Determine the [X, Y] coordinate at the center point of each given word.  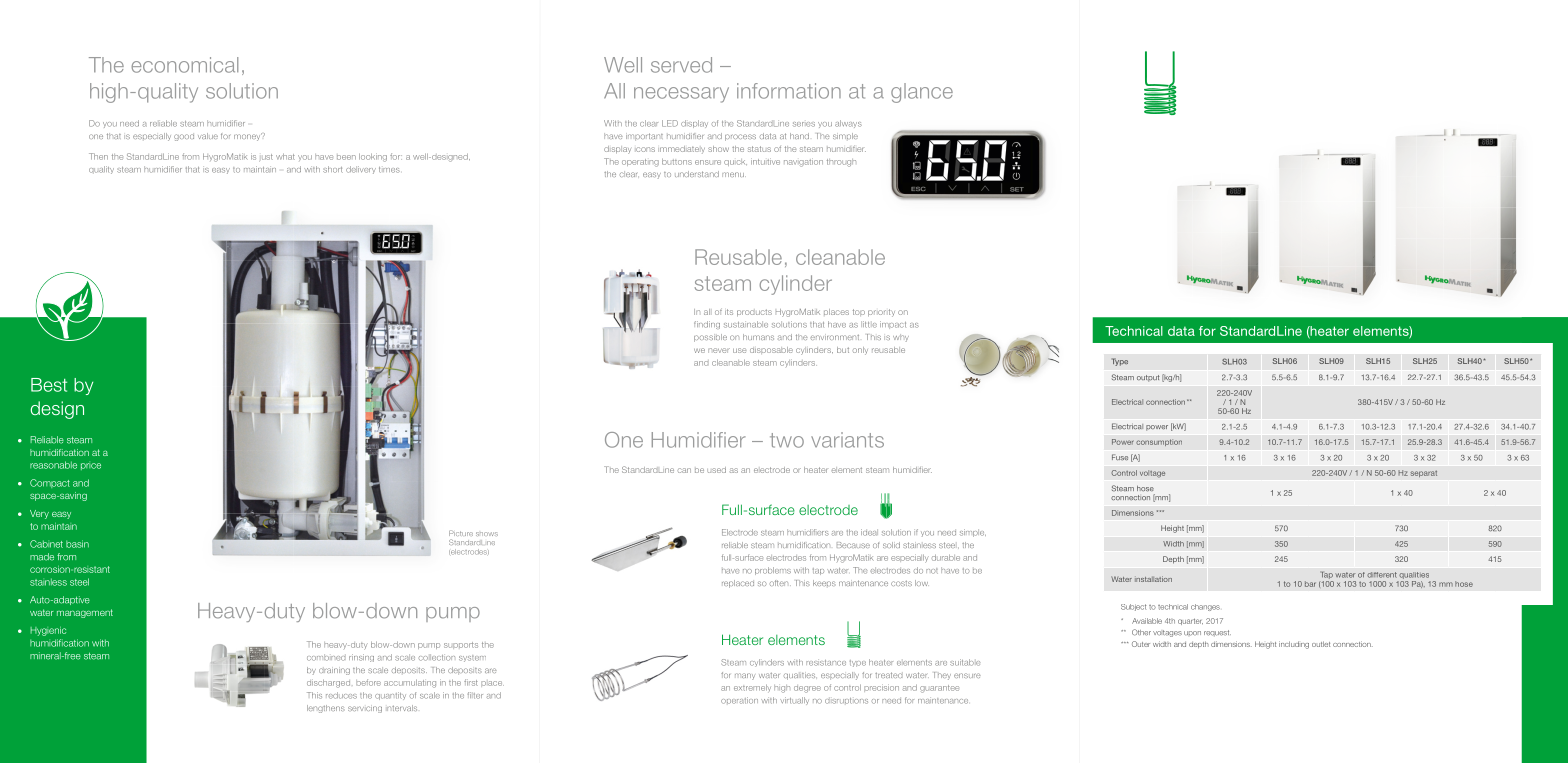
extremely [752, 687]
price [91, 466]
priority [881, 313]
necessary [681, 95]
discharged [328, 683]
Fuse [1120, 457]
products [754, 313]
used [716, 470]
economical [184, 65]
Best [49, 385]
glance [922, 93]
